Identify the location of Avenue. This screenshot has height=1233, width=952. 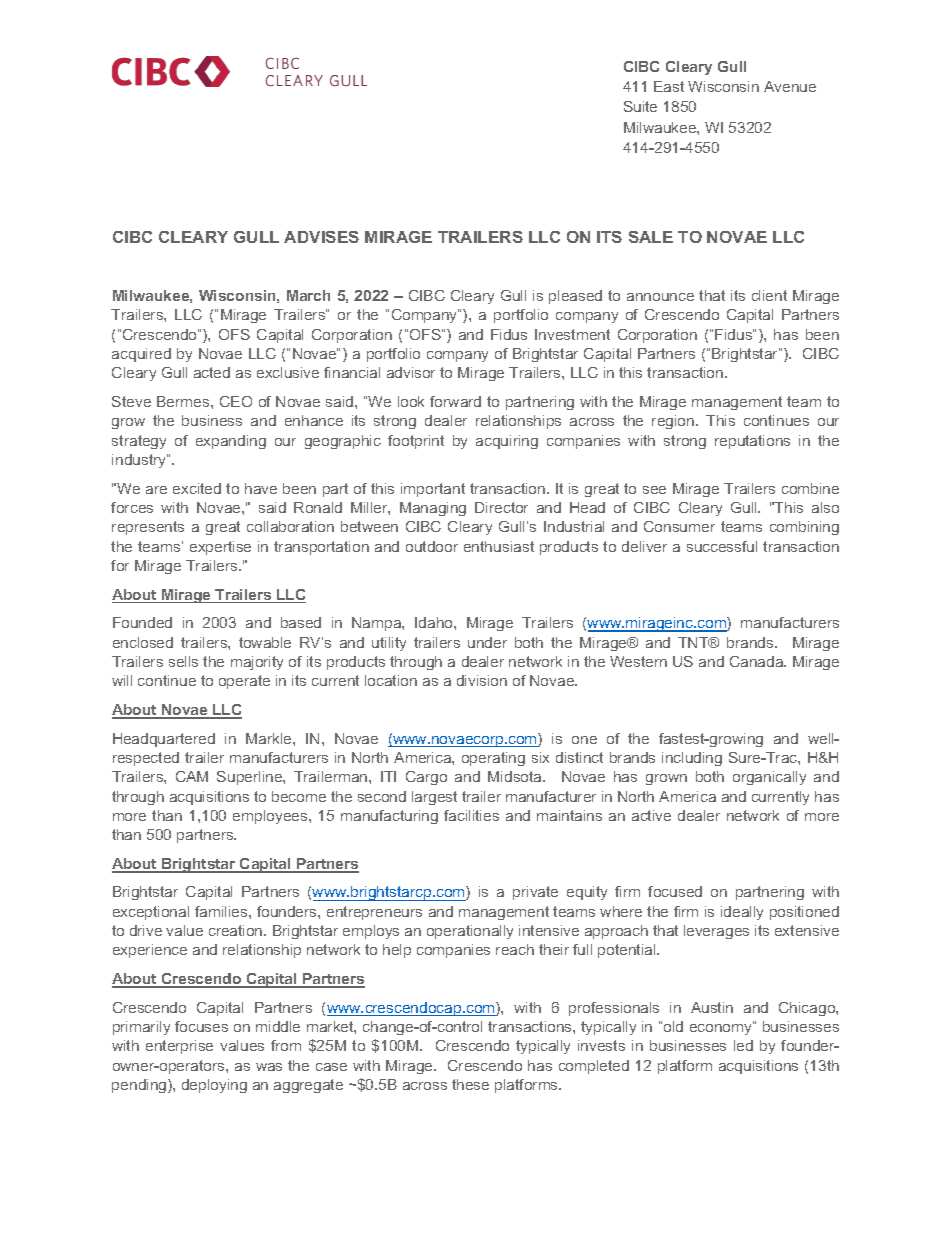
(790, 86).
